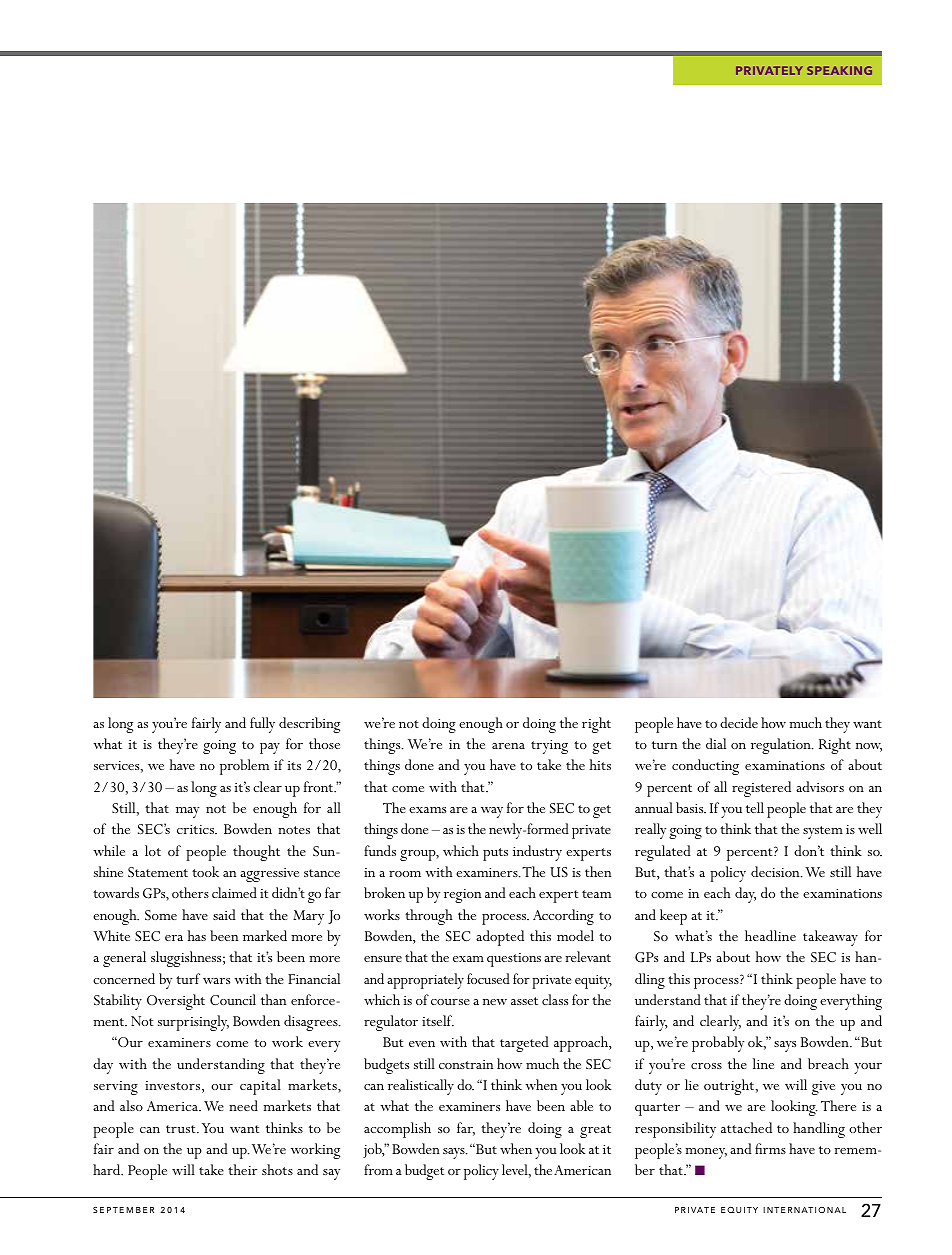 This image has width=952, height=1255. Describe the element at coordinates (839, 70) in the image. I see `SPEAKING` at that location.
